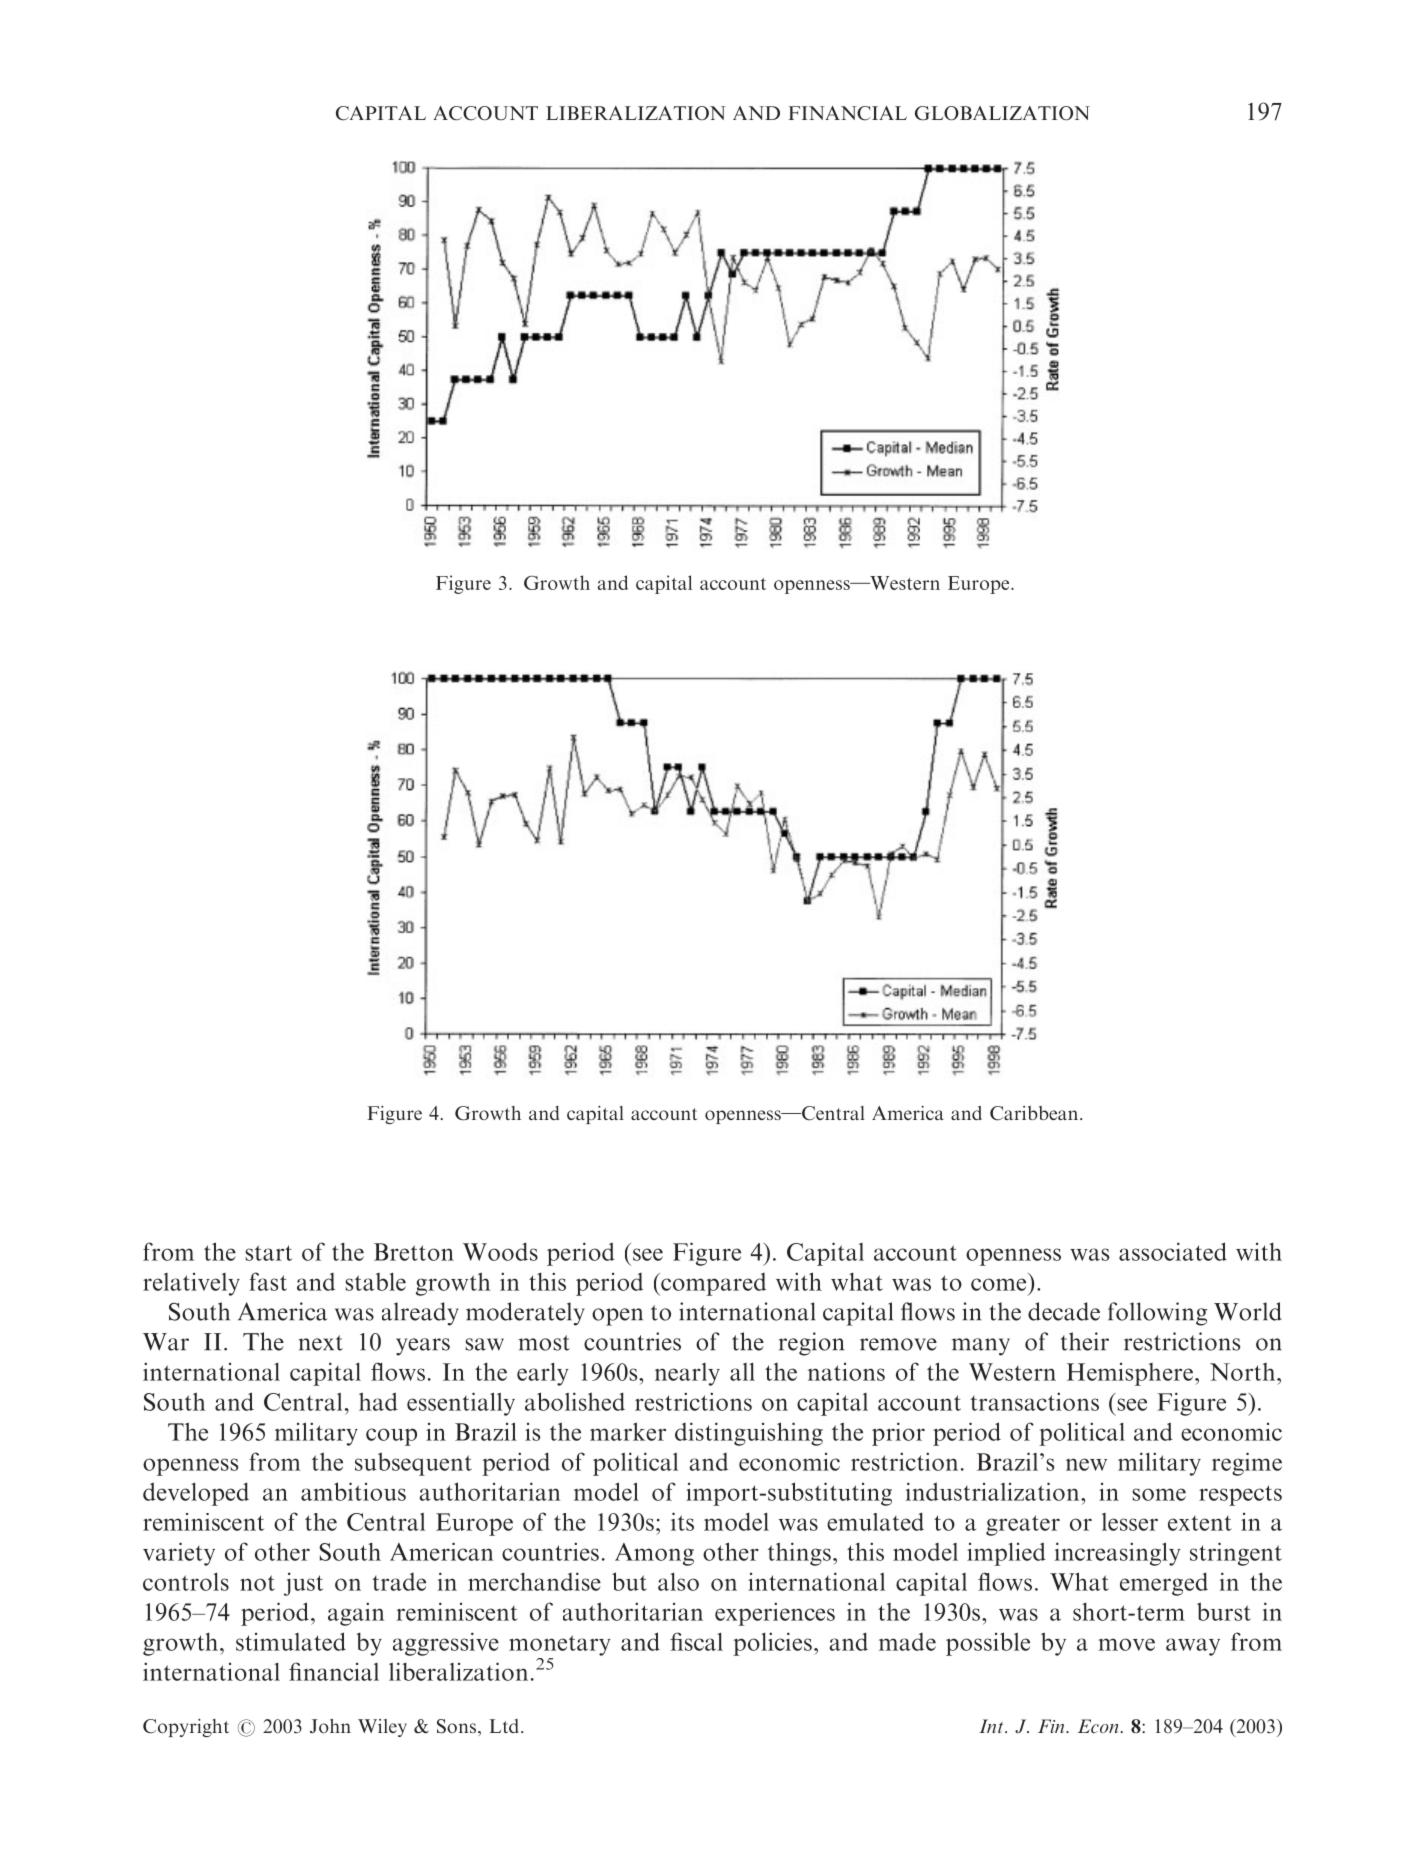 The image size is (1423, 1850). What do you see at coordinates (1002, 113) in the screenshot?
I see `GLOBALIZATION` at bounding box center [1002, 113].
